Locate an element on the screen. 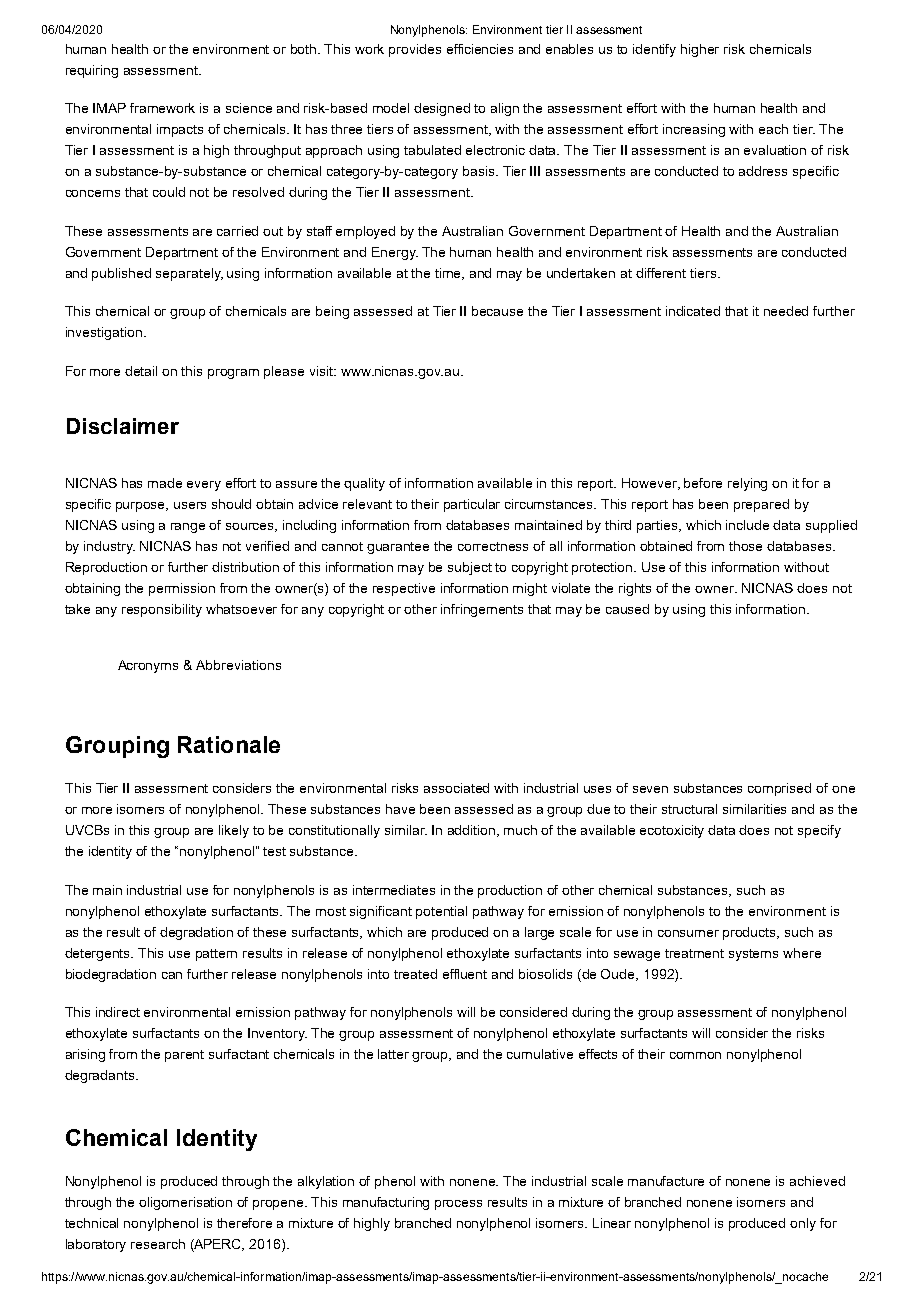  impacts is located at coordinates (180, 130).
